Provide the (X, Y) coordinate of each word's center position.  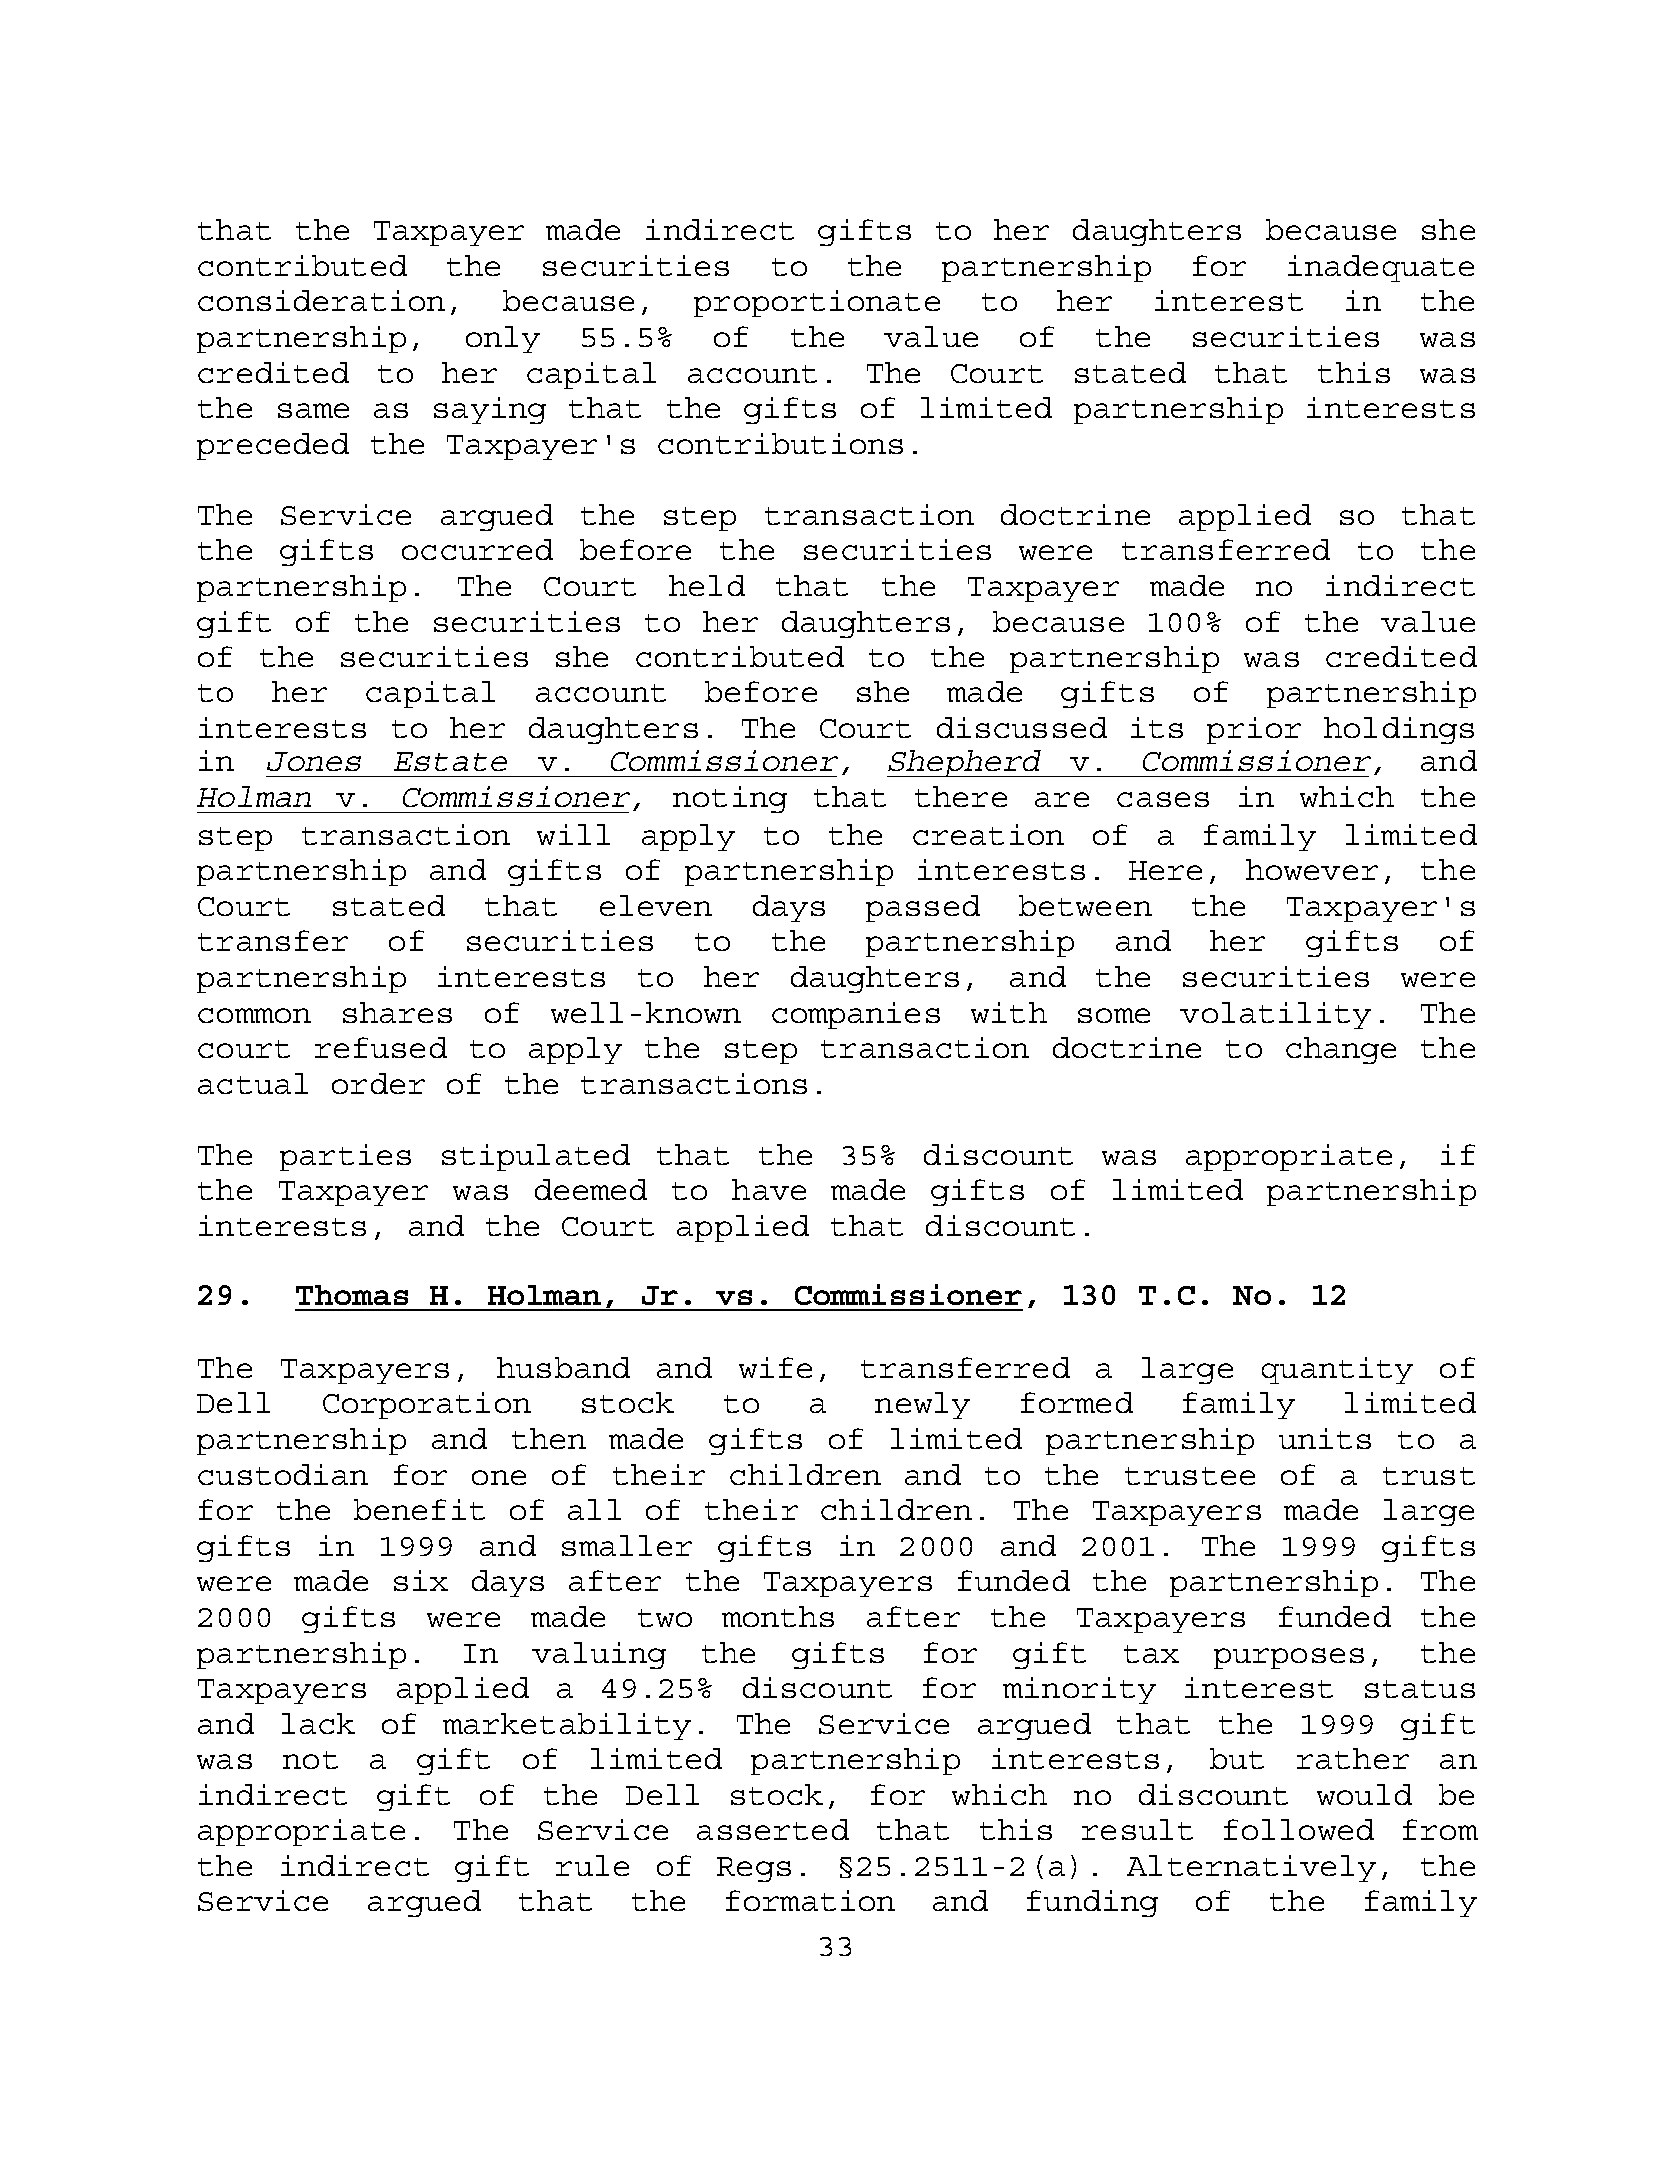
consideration (321, 300)
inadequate (1381, 268)
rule (592, 1865)
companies (856, 1015)
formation (810, 1900)
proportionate (817, 303)
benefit (419, 1509)
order (378, 1083)
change (1341, 1050)
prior (1254, 730)
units (1325, 1438)
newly (922, 1405)
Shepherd (965, 763)
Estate (450, 761)
